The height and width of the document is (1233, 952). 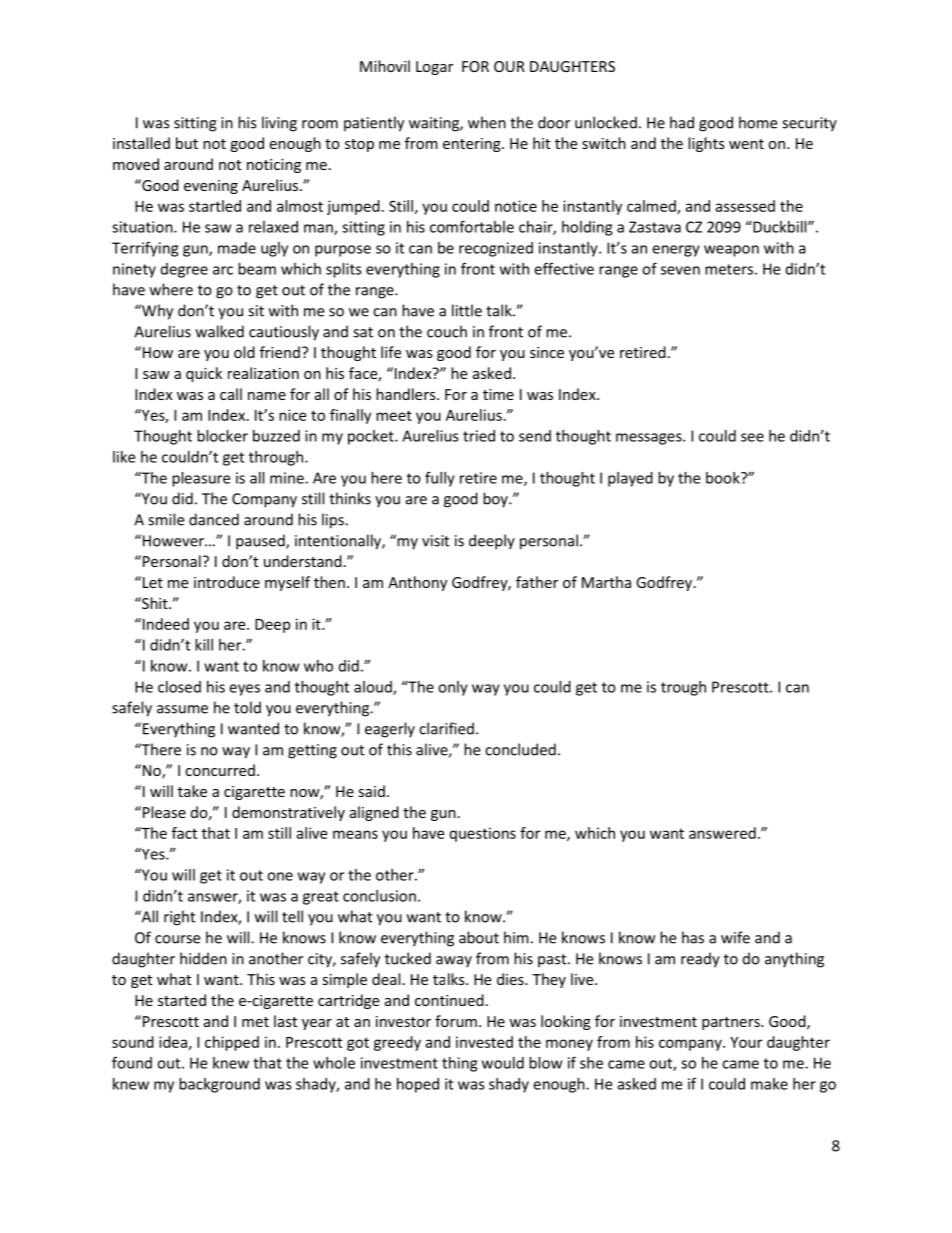 What do you see at coordinates (417, 583) in the document?
I see `Anthony` at bounding box center [417, 583].
